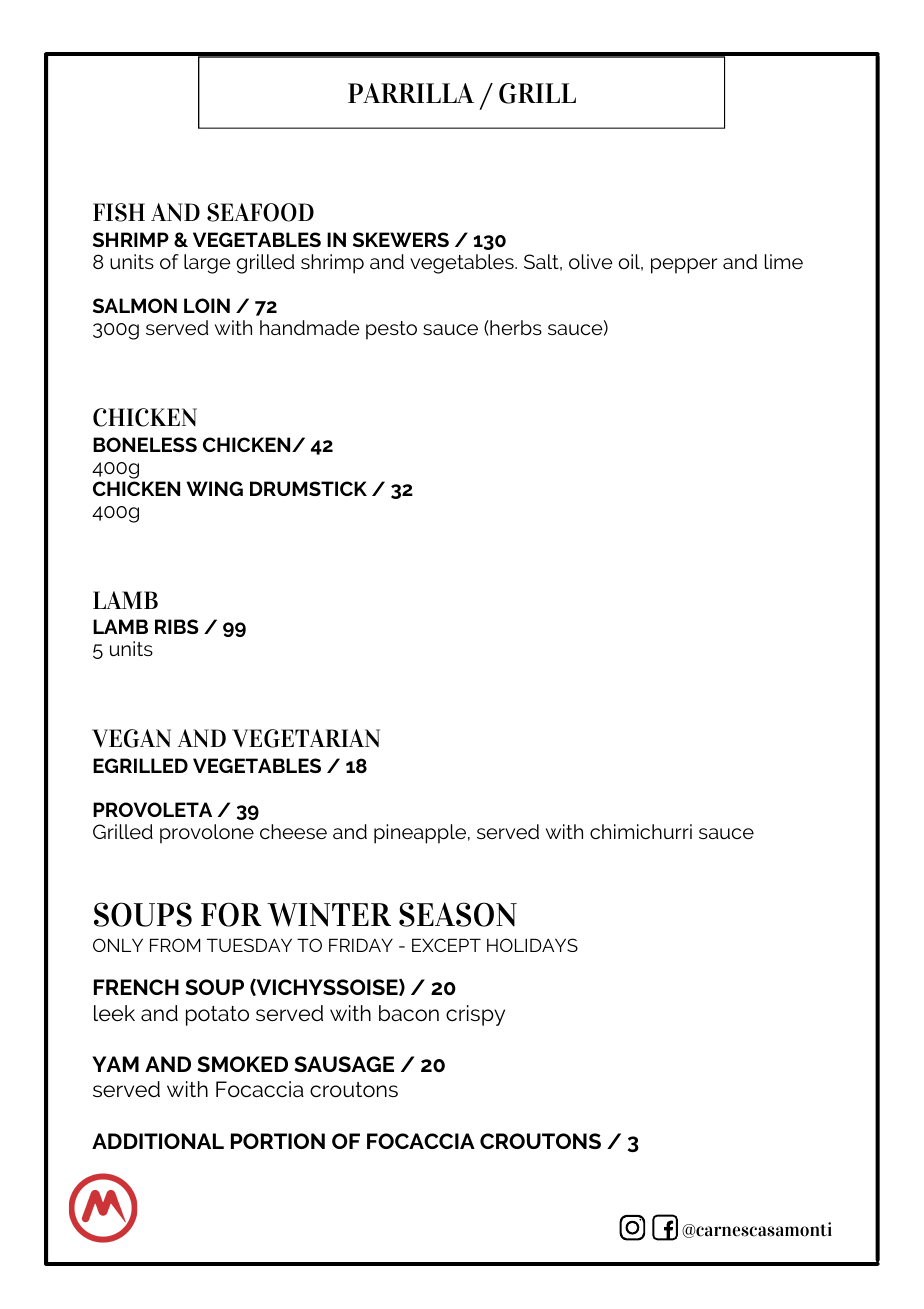 The image size is (924, 1309). I want to click on lime, so click(784, 261).
